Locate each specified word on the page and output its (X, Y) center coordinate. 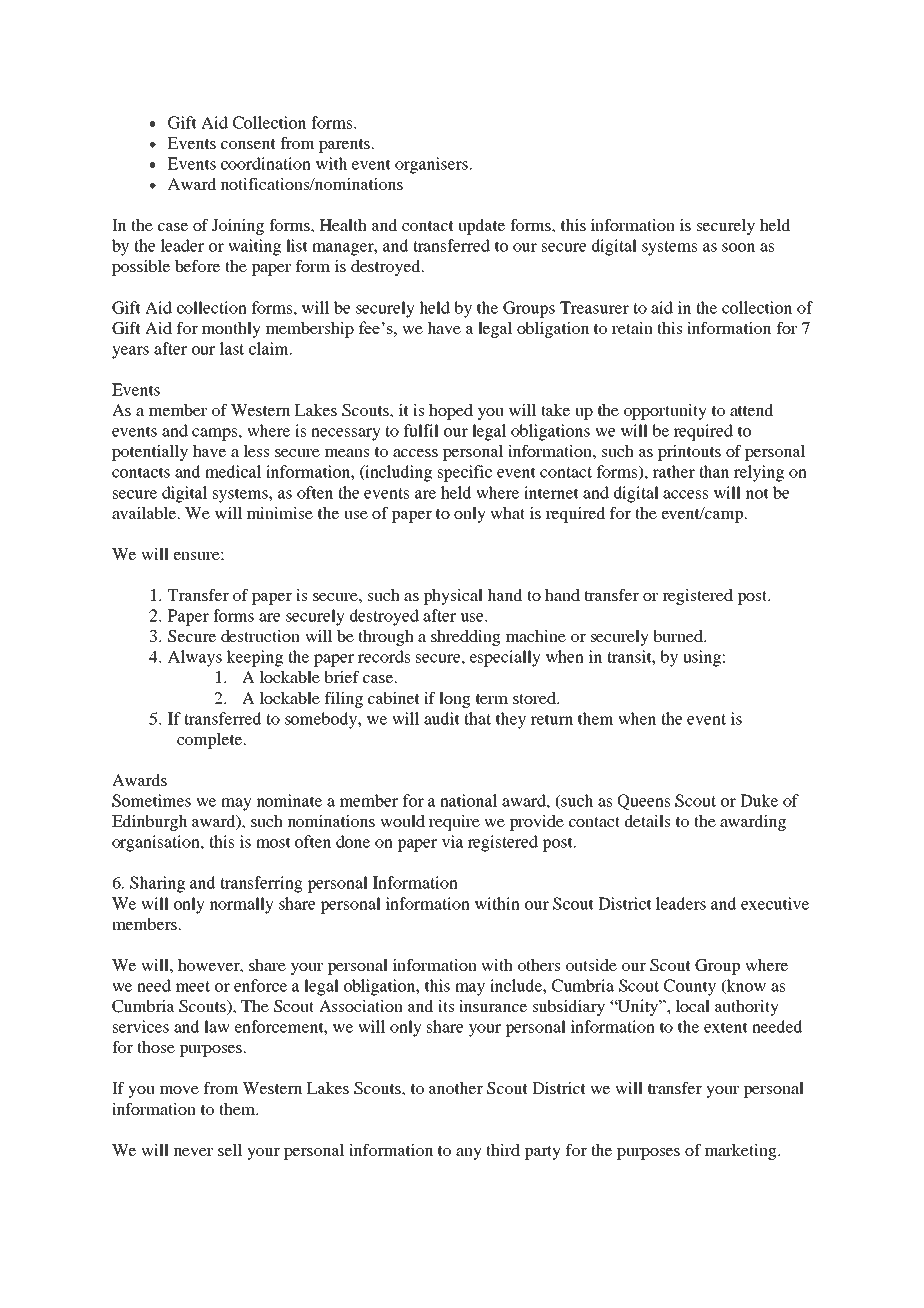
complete (211, 741)
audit (442, 718)
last (232, 348)
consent (248, 144)
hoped (451, 412)
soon (738, 247)
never (193, 1152)
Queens (644, 802)
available (144, 513)
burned (679, 636)
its (446, 1006)
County (690, 987)
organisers (431, 165)
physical (453, 597)
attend (752, 410)
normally (242, 905)
